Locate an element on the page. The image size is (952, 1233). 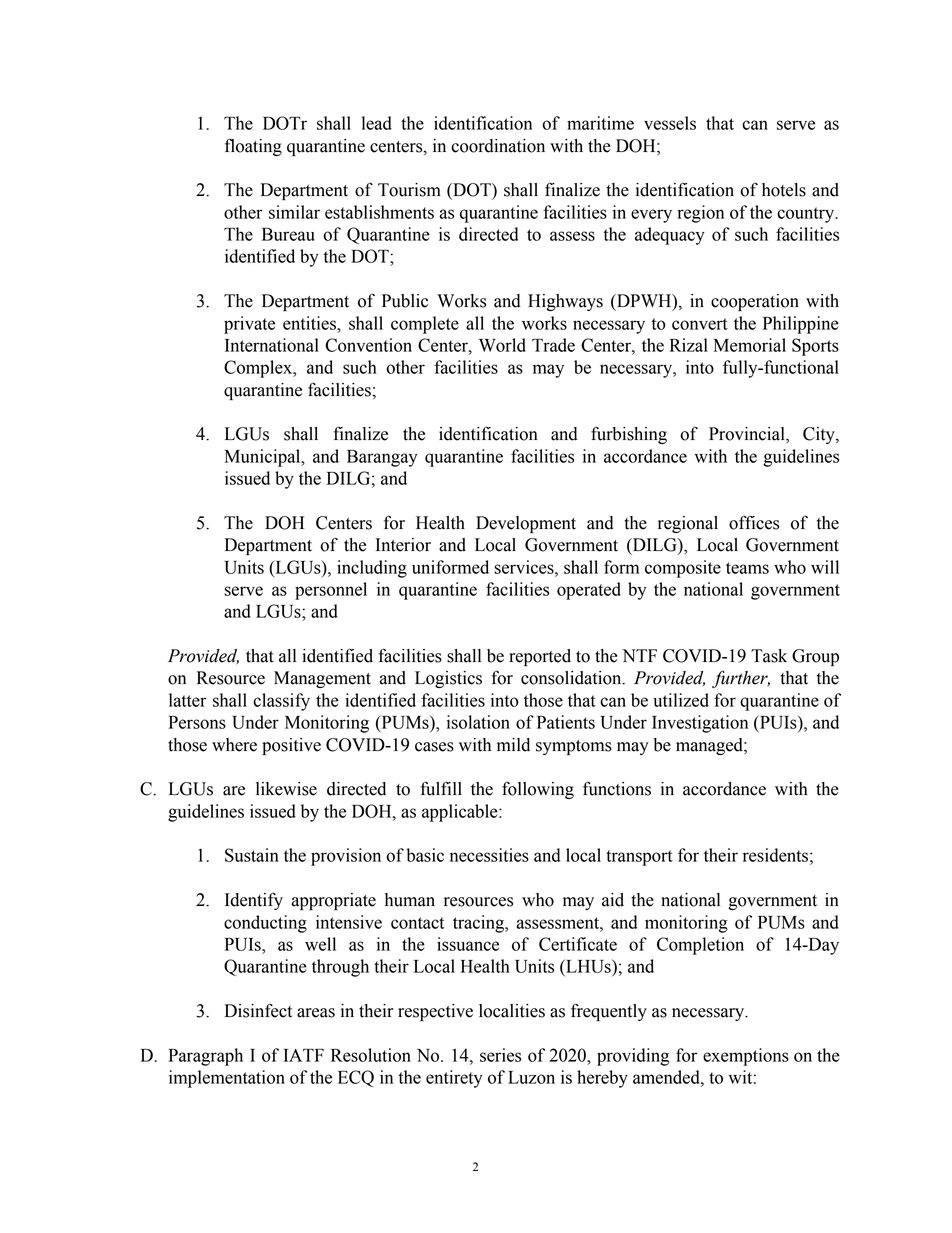
City is located at coordinates (820, 435).
